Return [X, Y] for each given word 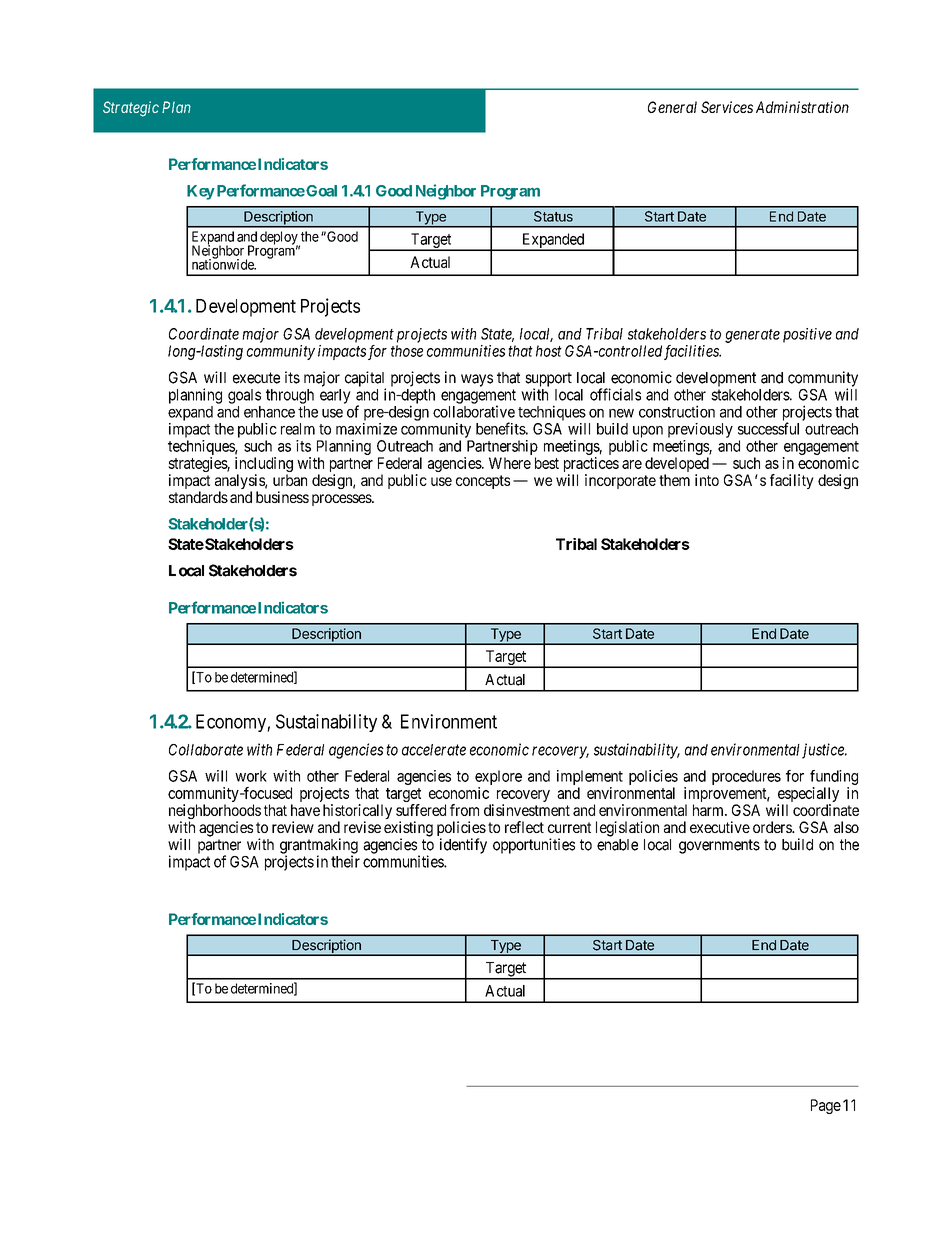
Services [727, 107]
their [345, 861]
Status [553, 216]
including [264, 466]
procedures [746, 777]
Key [201, 192]
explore [498, 779]
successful [768, 428]
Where [510, 463]
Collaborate [206, 750]
